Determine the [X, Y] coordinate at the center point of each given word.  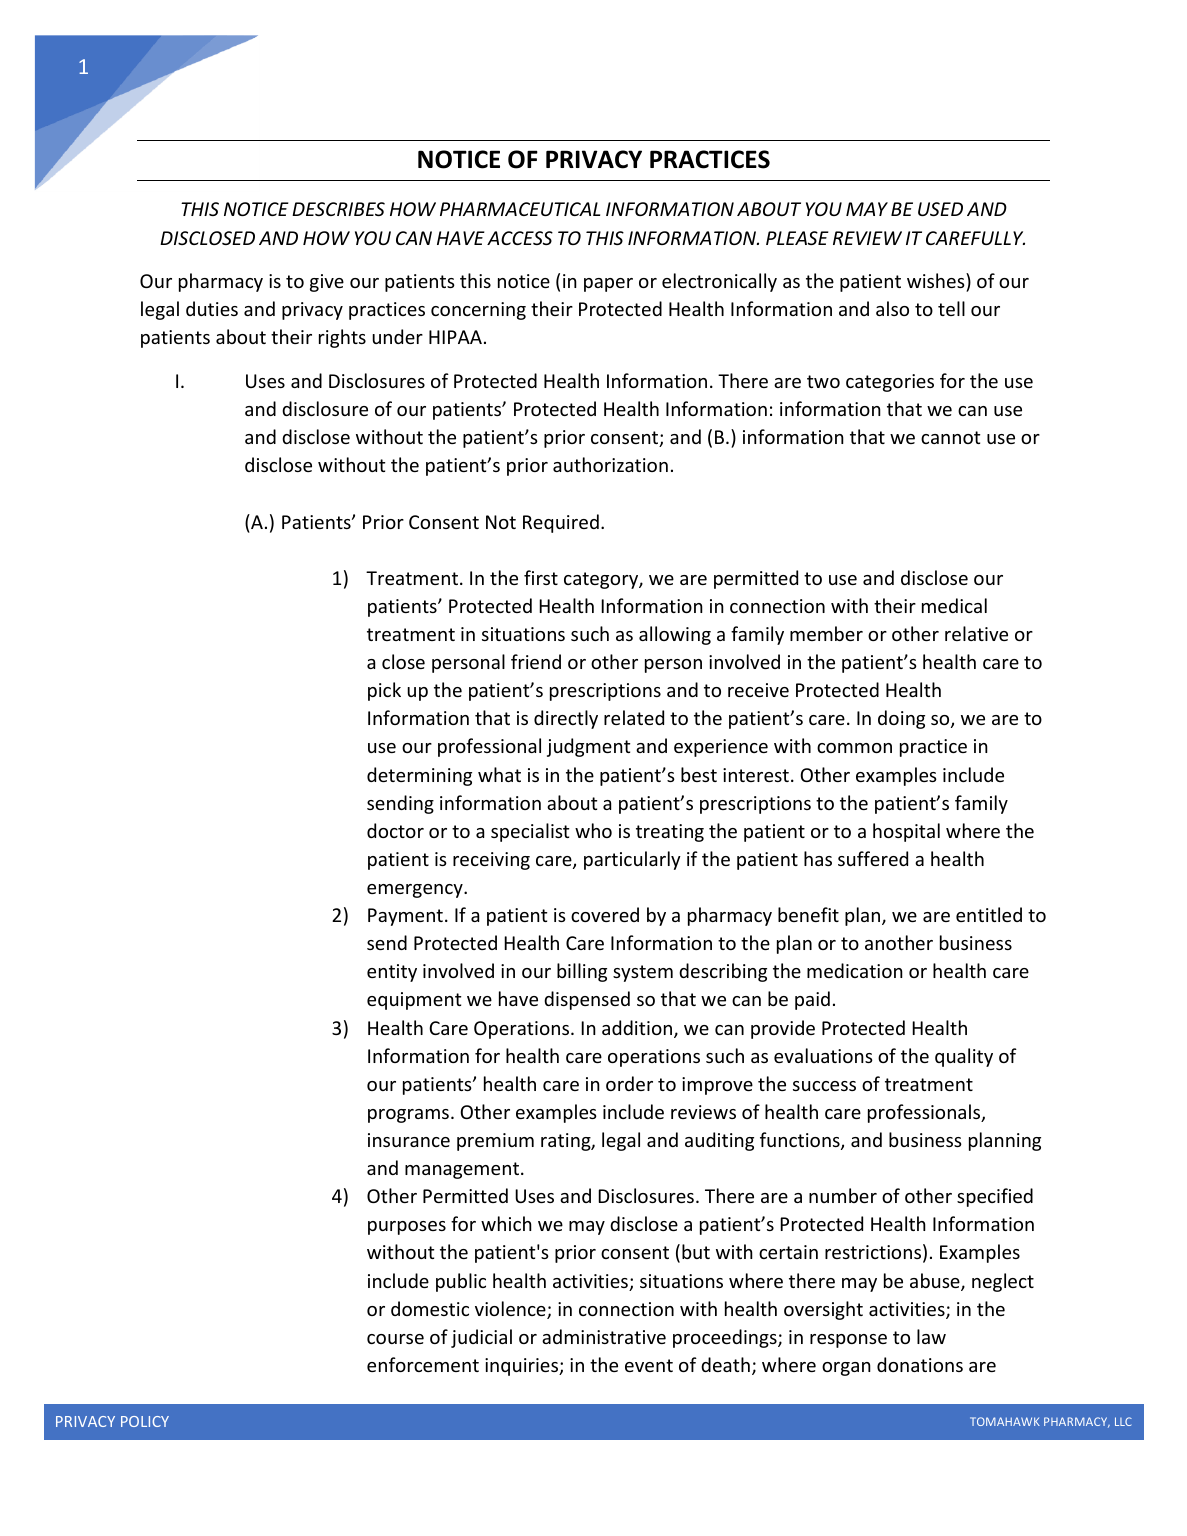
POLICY [145, 1421]
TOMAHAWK [1005, 1421]
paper [608, 285]
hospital [906, 832]
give [327, 283]
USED [940, 209]
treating [670, 833]
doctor [395, 830]
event [649, 1365]
